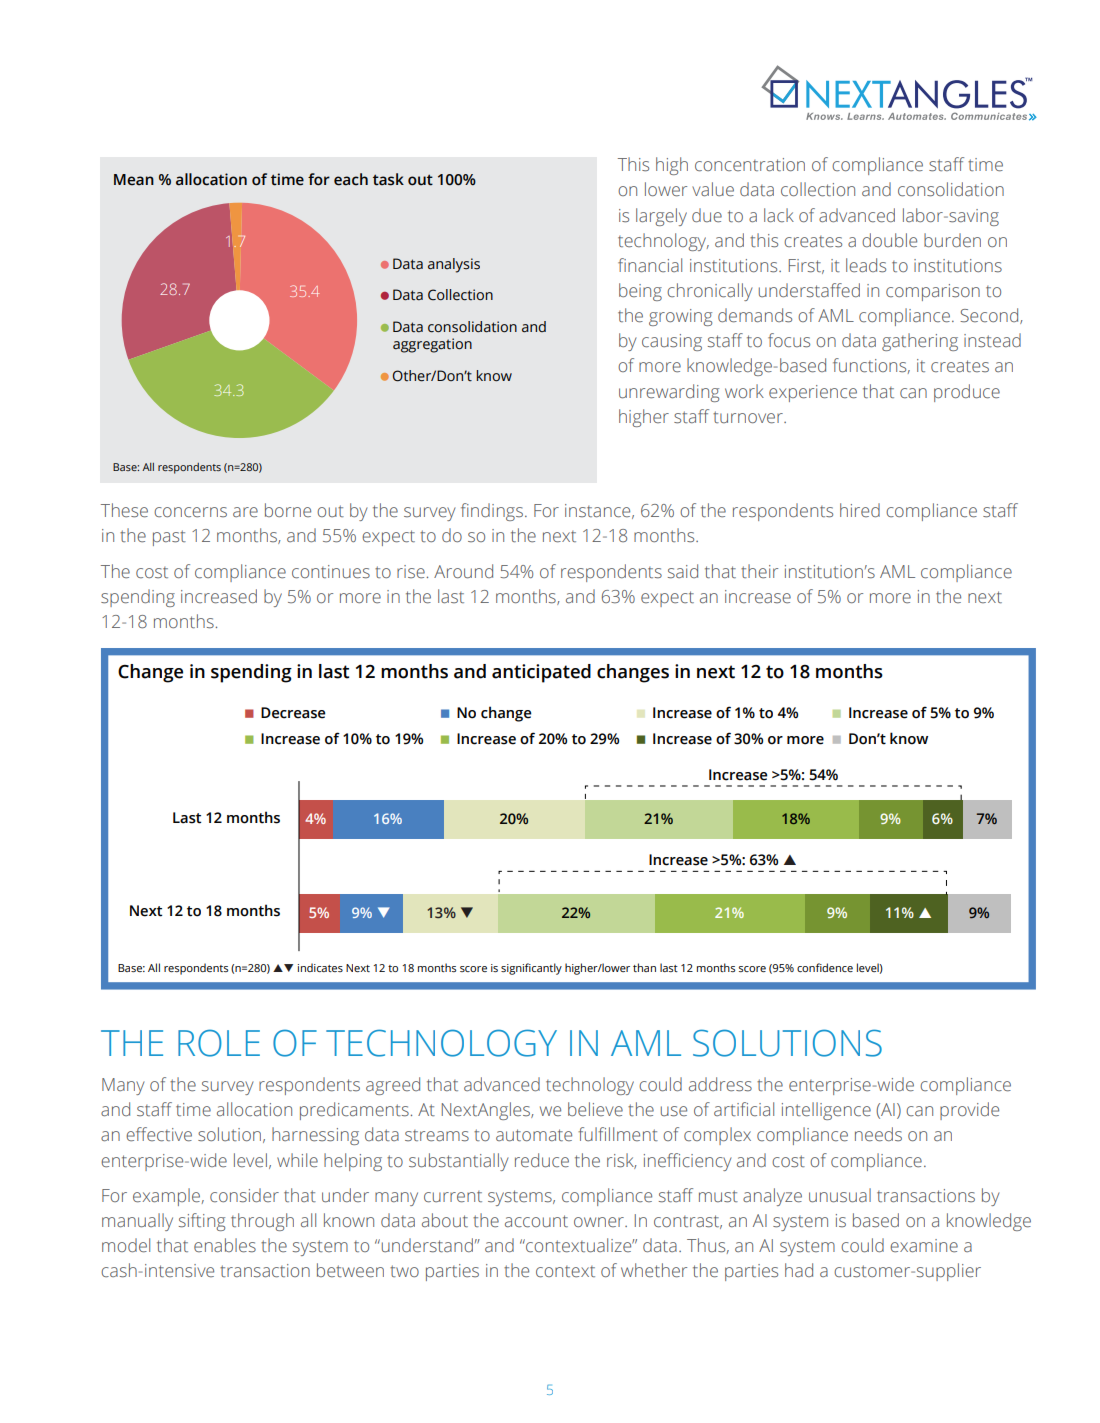 The height and width of the page is (1423, 1100). What do you see at coordinates (644, 967) in the page?
I see `than` at bounding box center [644, 967].
